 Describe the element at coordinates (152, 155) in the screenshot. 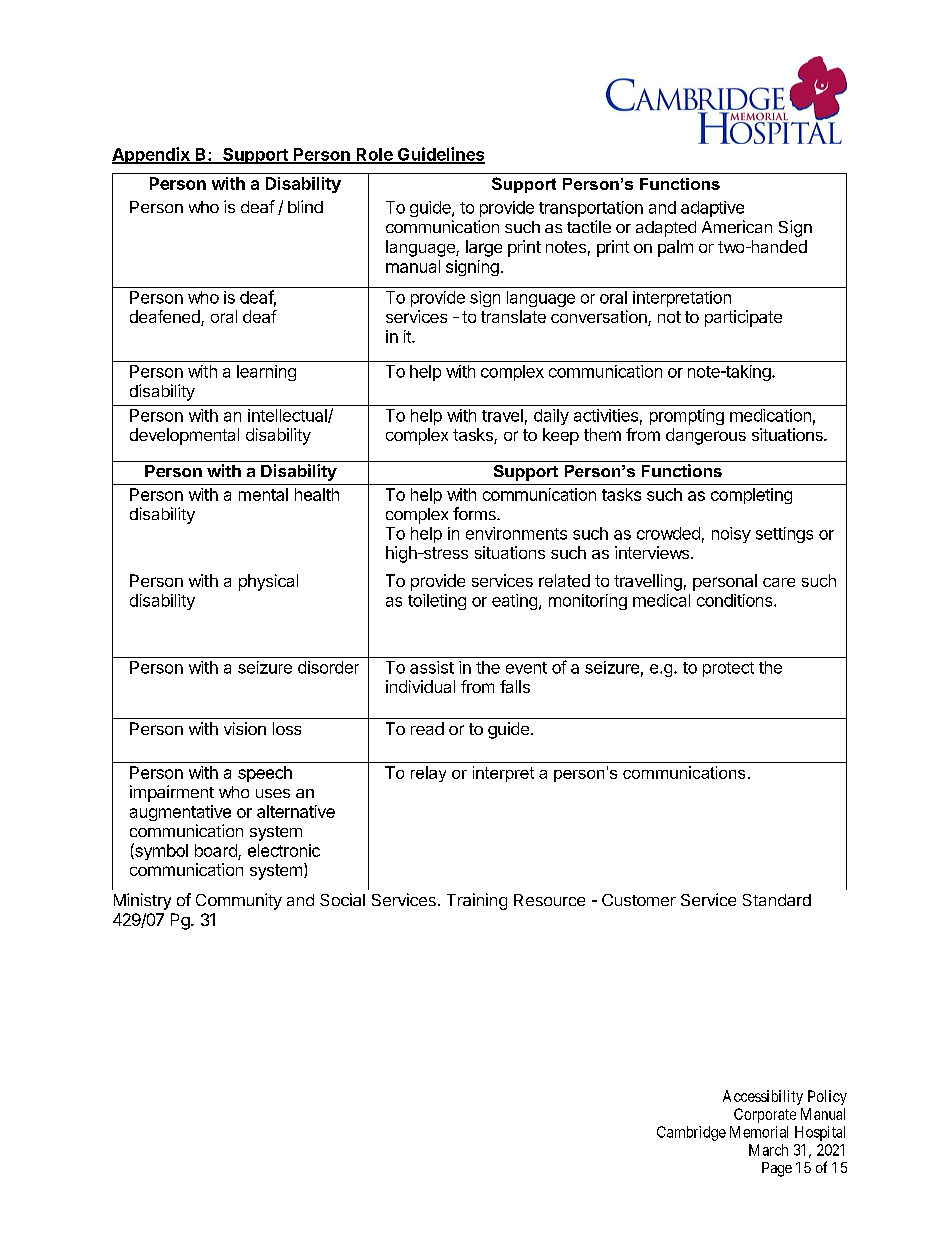

I see `Appendix` at that location.
